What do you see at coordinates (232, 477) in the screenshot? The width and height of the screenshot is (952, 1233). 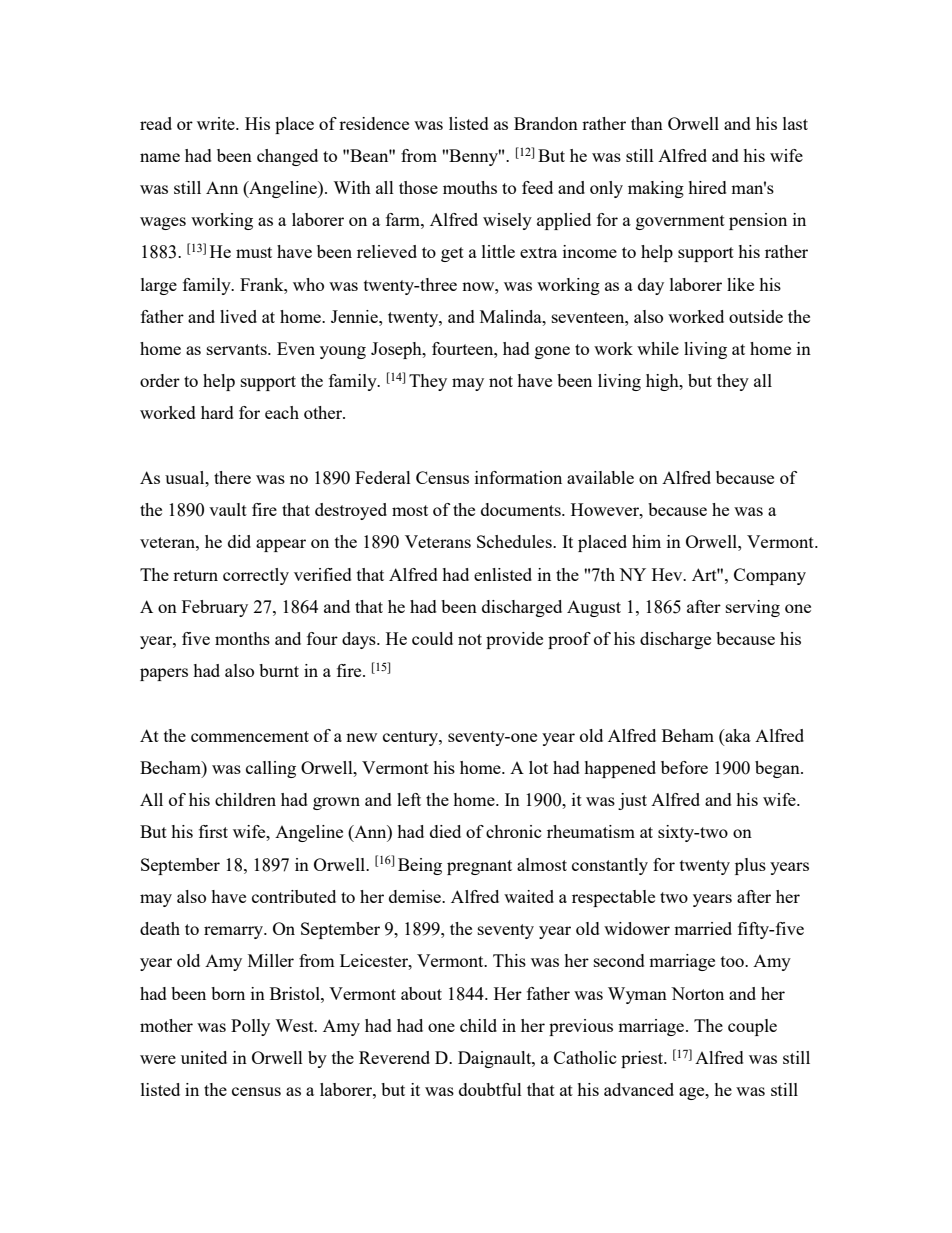 I see `there` at bounding box center [232, 477].
